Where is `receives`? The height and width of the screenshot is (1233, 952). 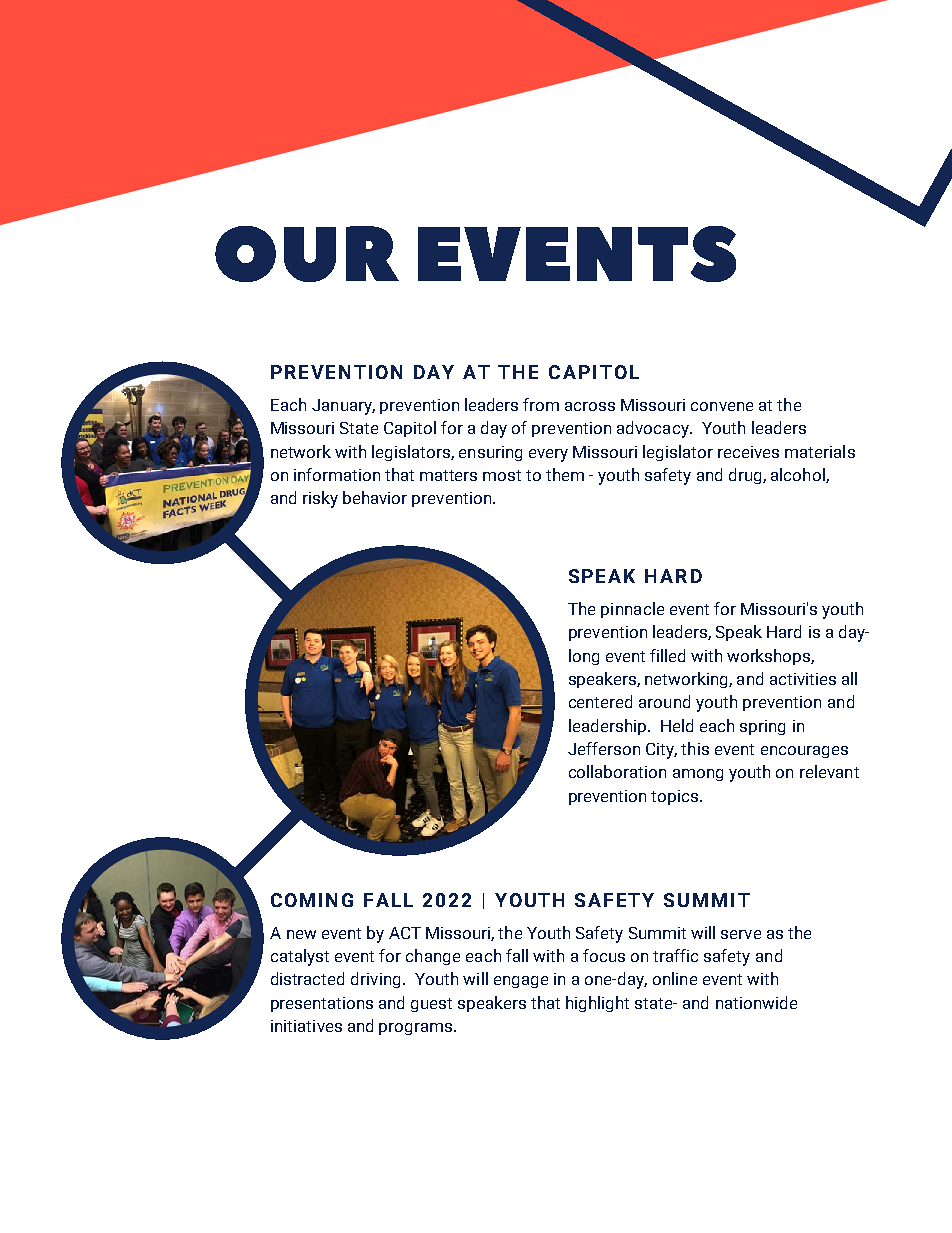
receives is located at coordinates (748, 452).
